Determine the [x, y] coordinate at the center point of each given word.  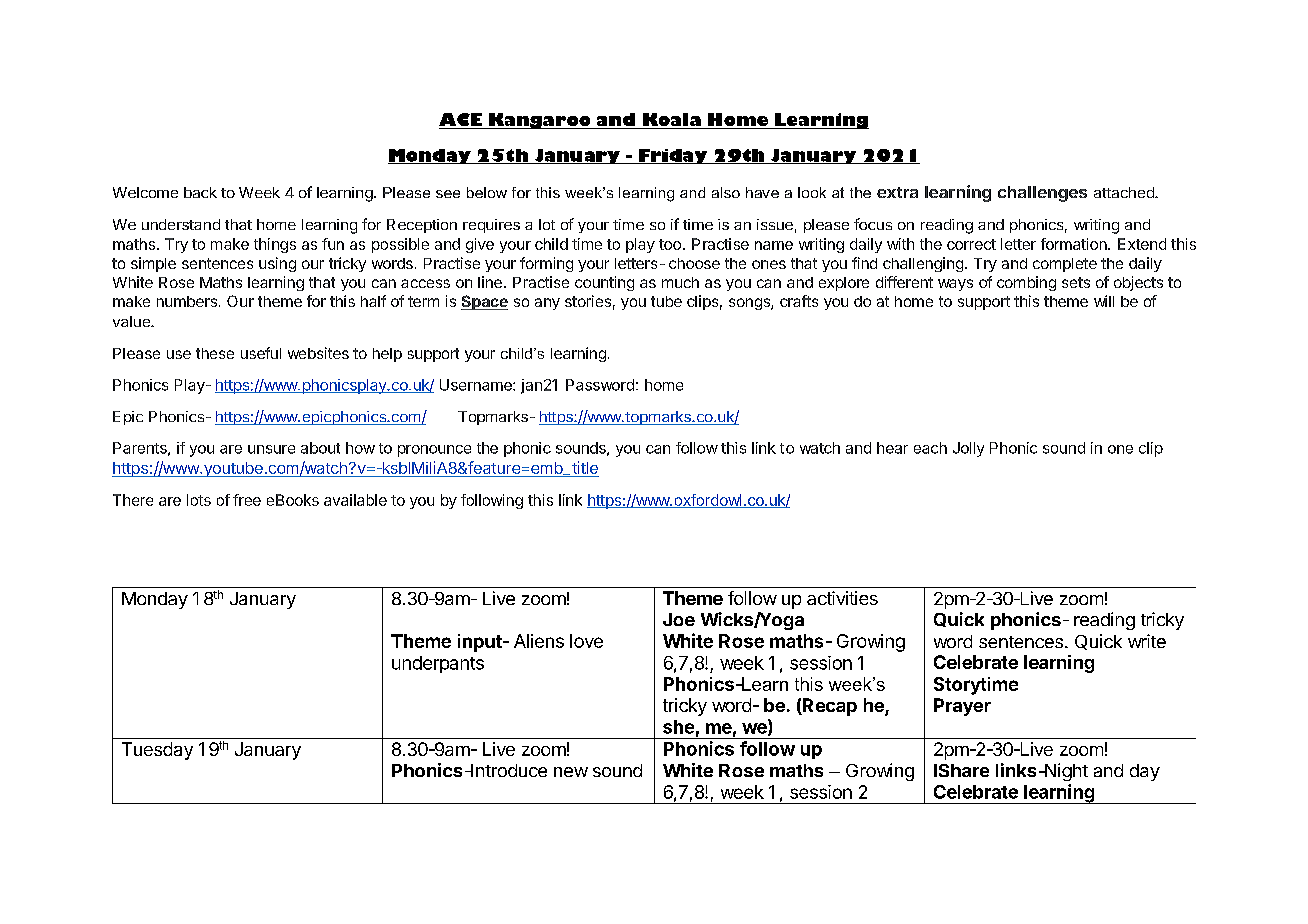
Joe [679, 619]
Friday [673, 156]
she [678, 727]
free [247, 500]
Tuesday [157, 751]
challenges [1042, 194]
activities [842, 598]
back [200, 192]
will [1104, 301]
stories [588, 301]
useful [261, 353]
